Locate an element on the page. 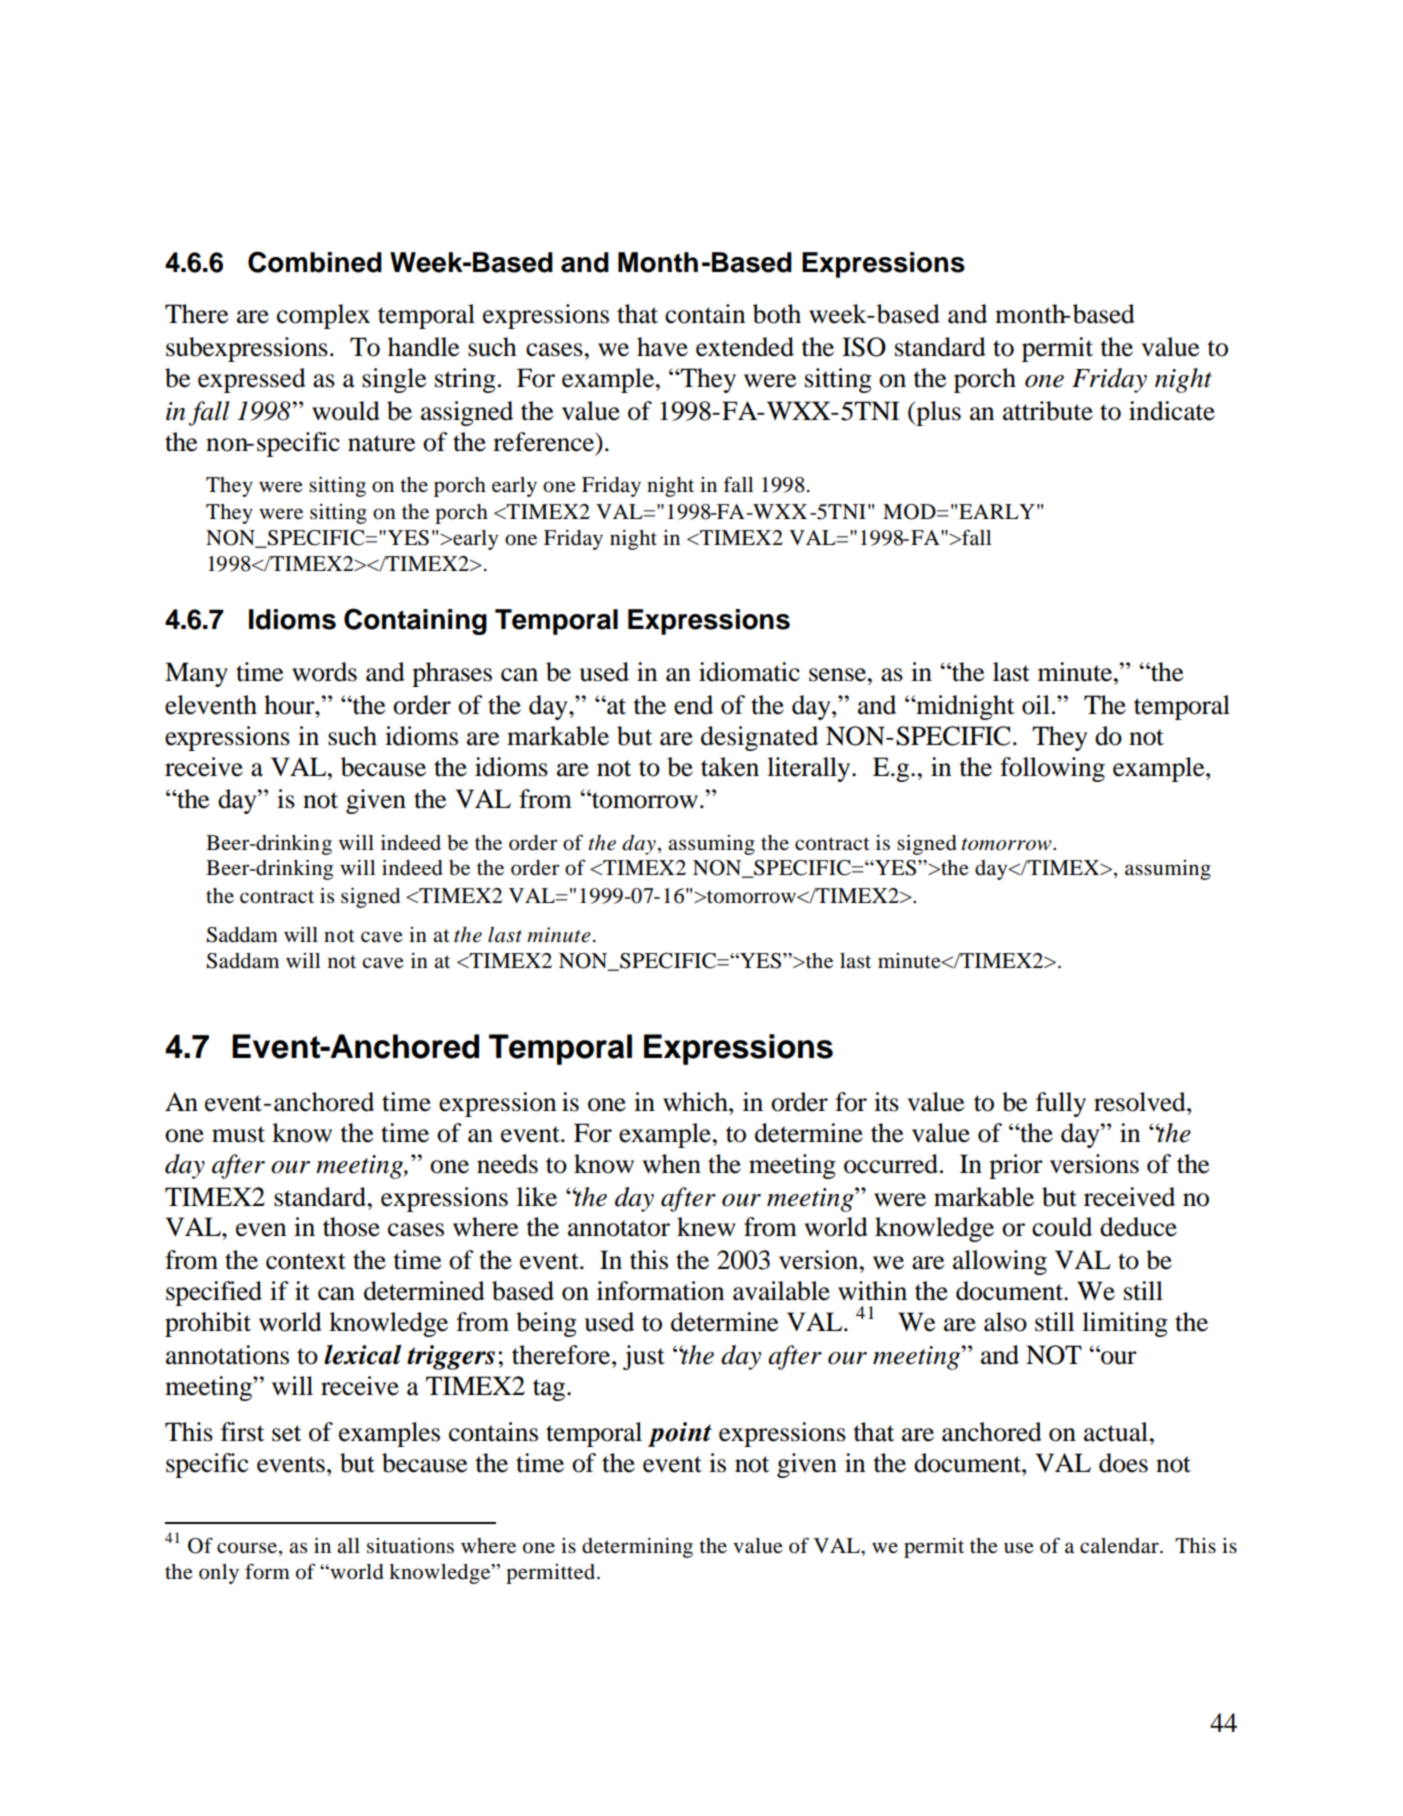  plus is located at coordinates (937, 413).
